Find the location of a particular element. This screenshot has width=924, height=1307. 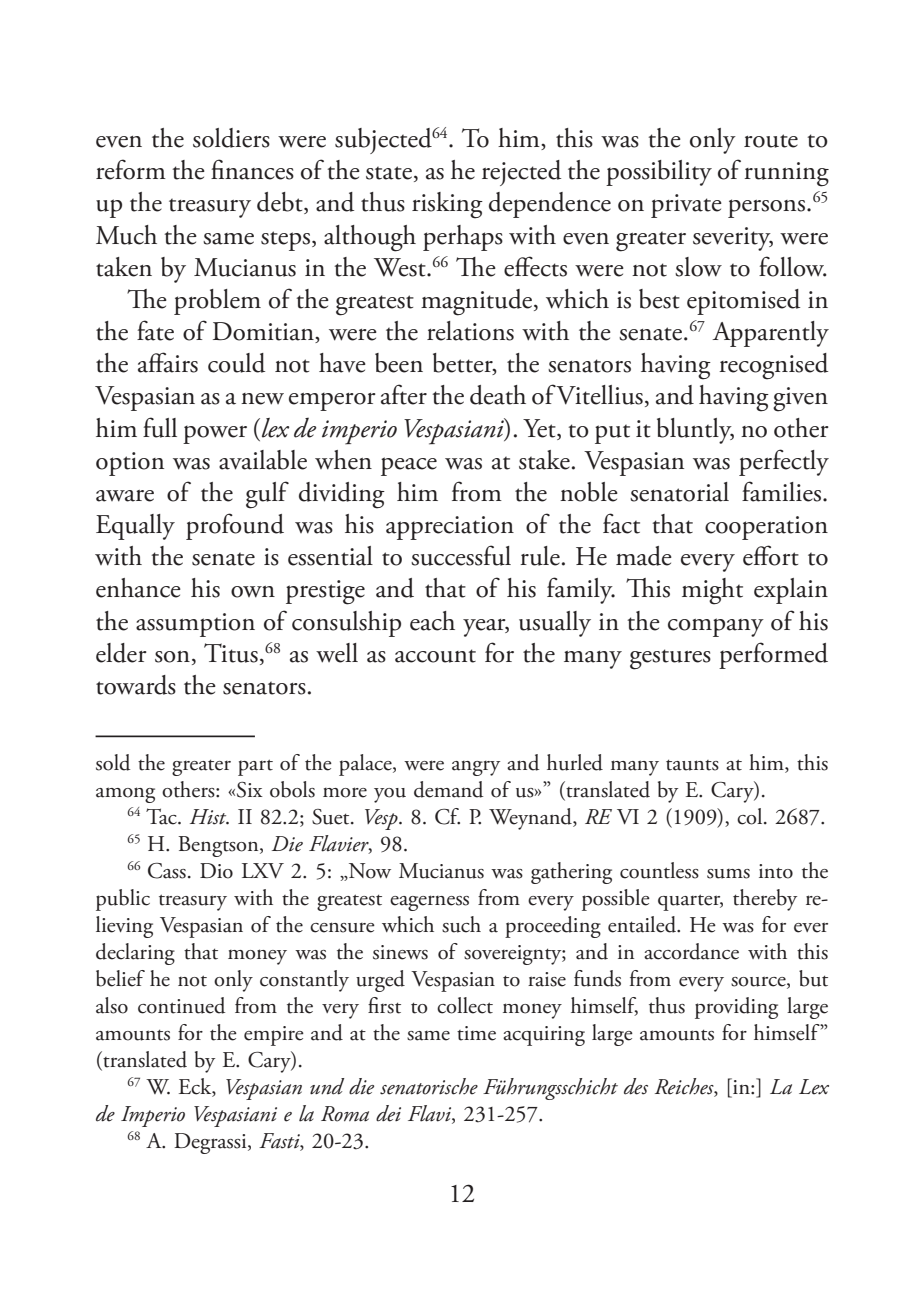

empire is located at coordinates (274, 1036).
